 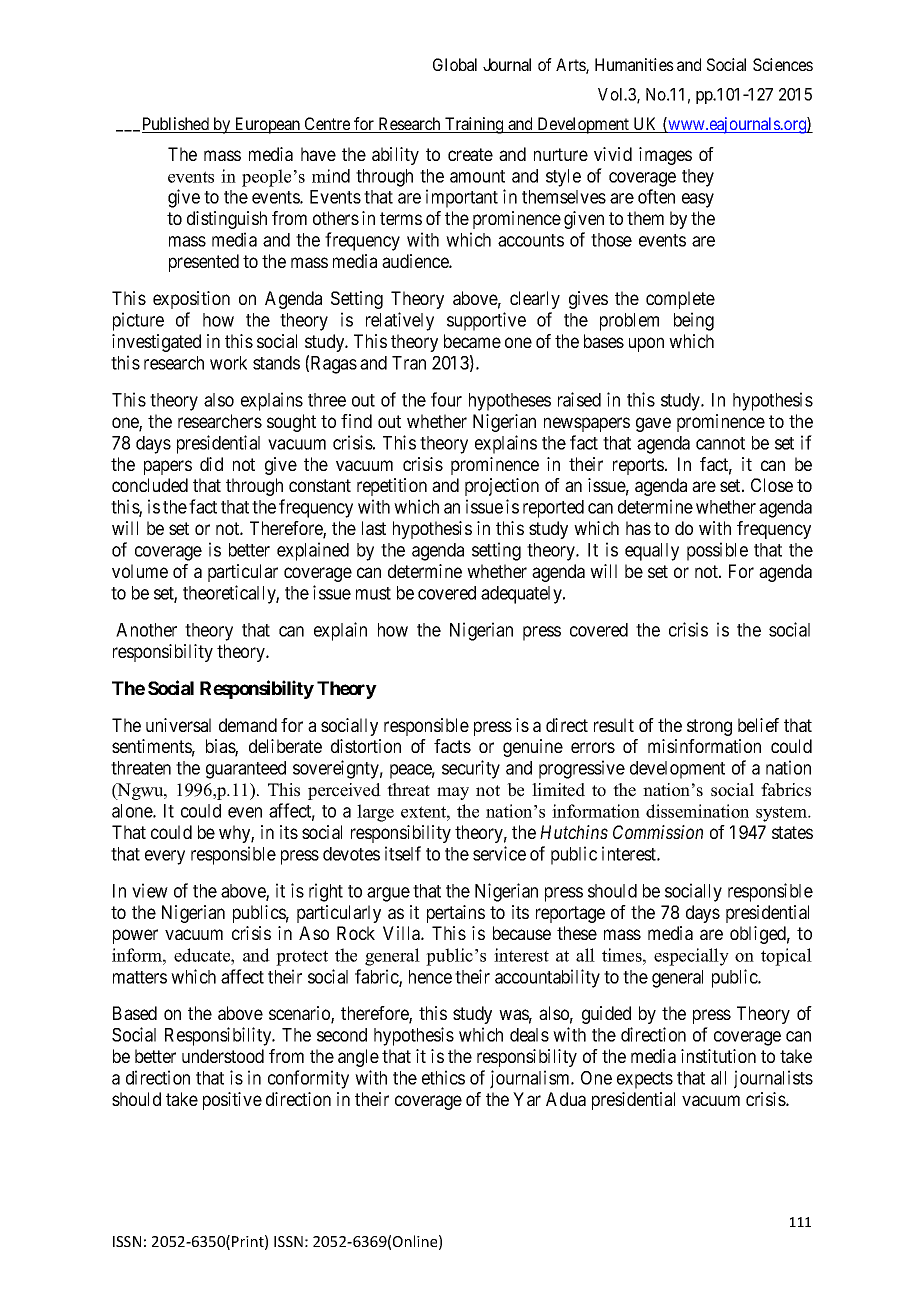 I want to click on Commission, so click(x=658, y=832).
